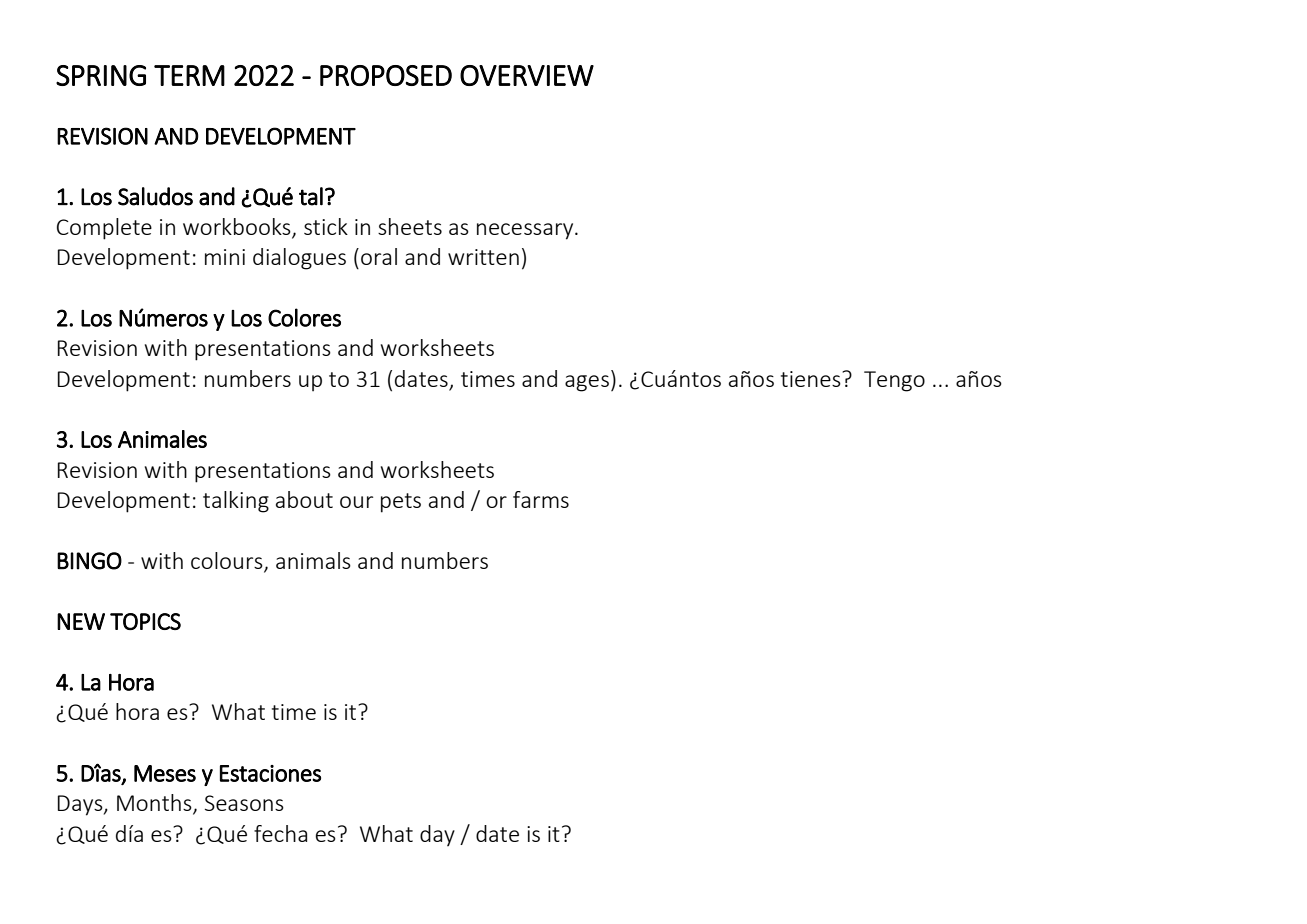  Describe the element at coordinates (812, 379) in the screenshot. I see `tienes` at that location.
